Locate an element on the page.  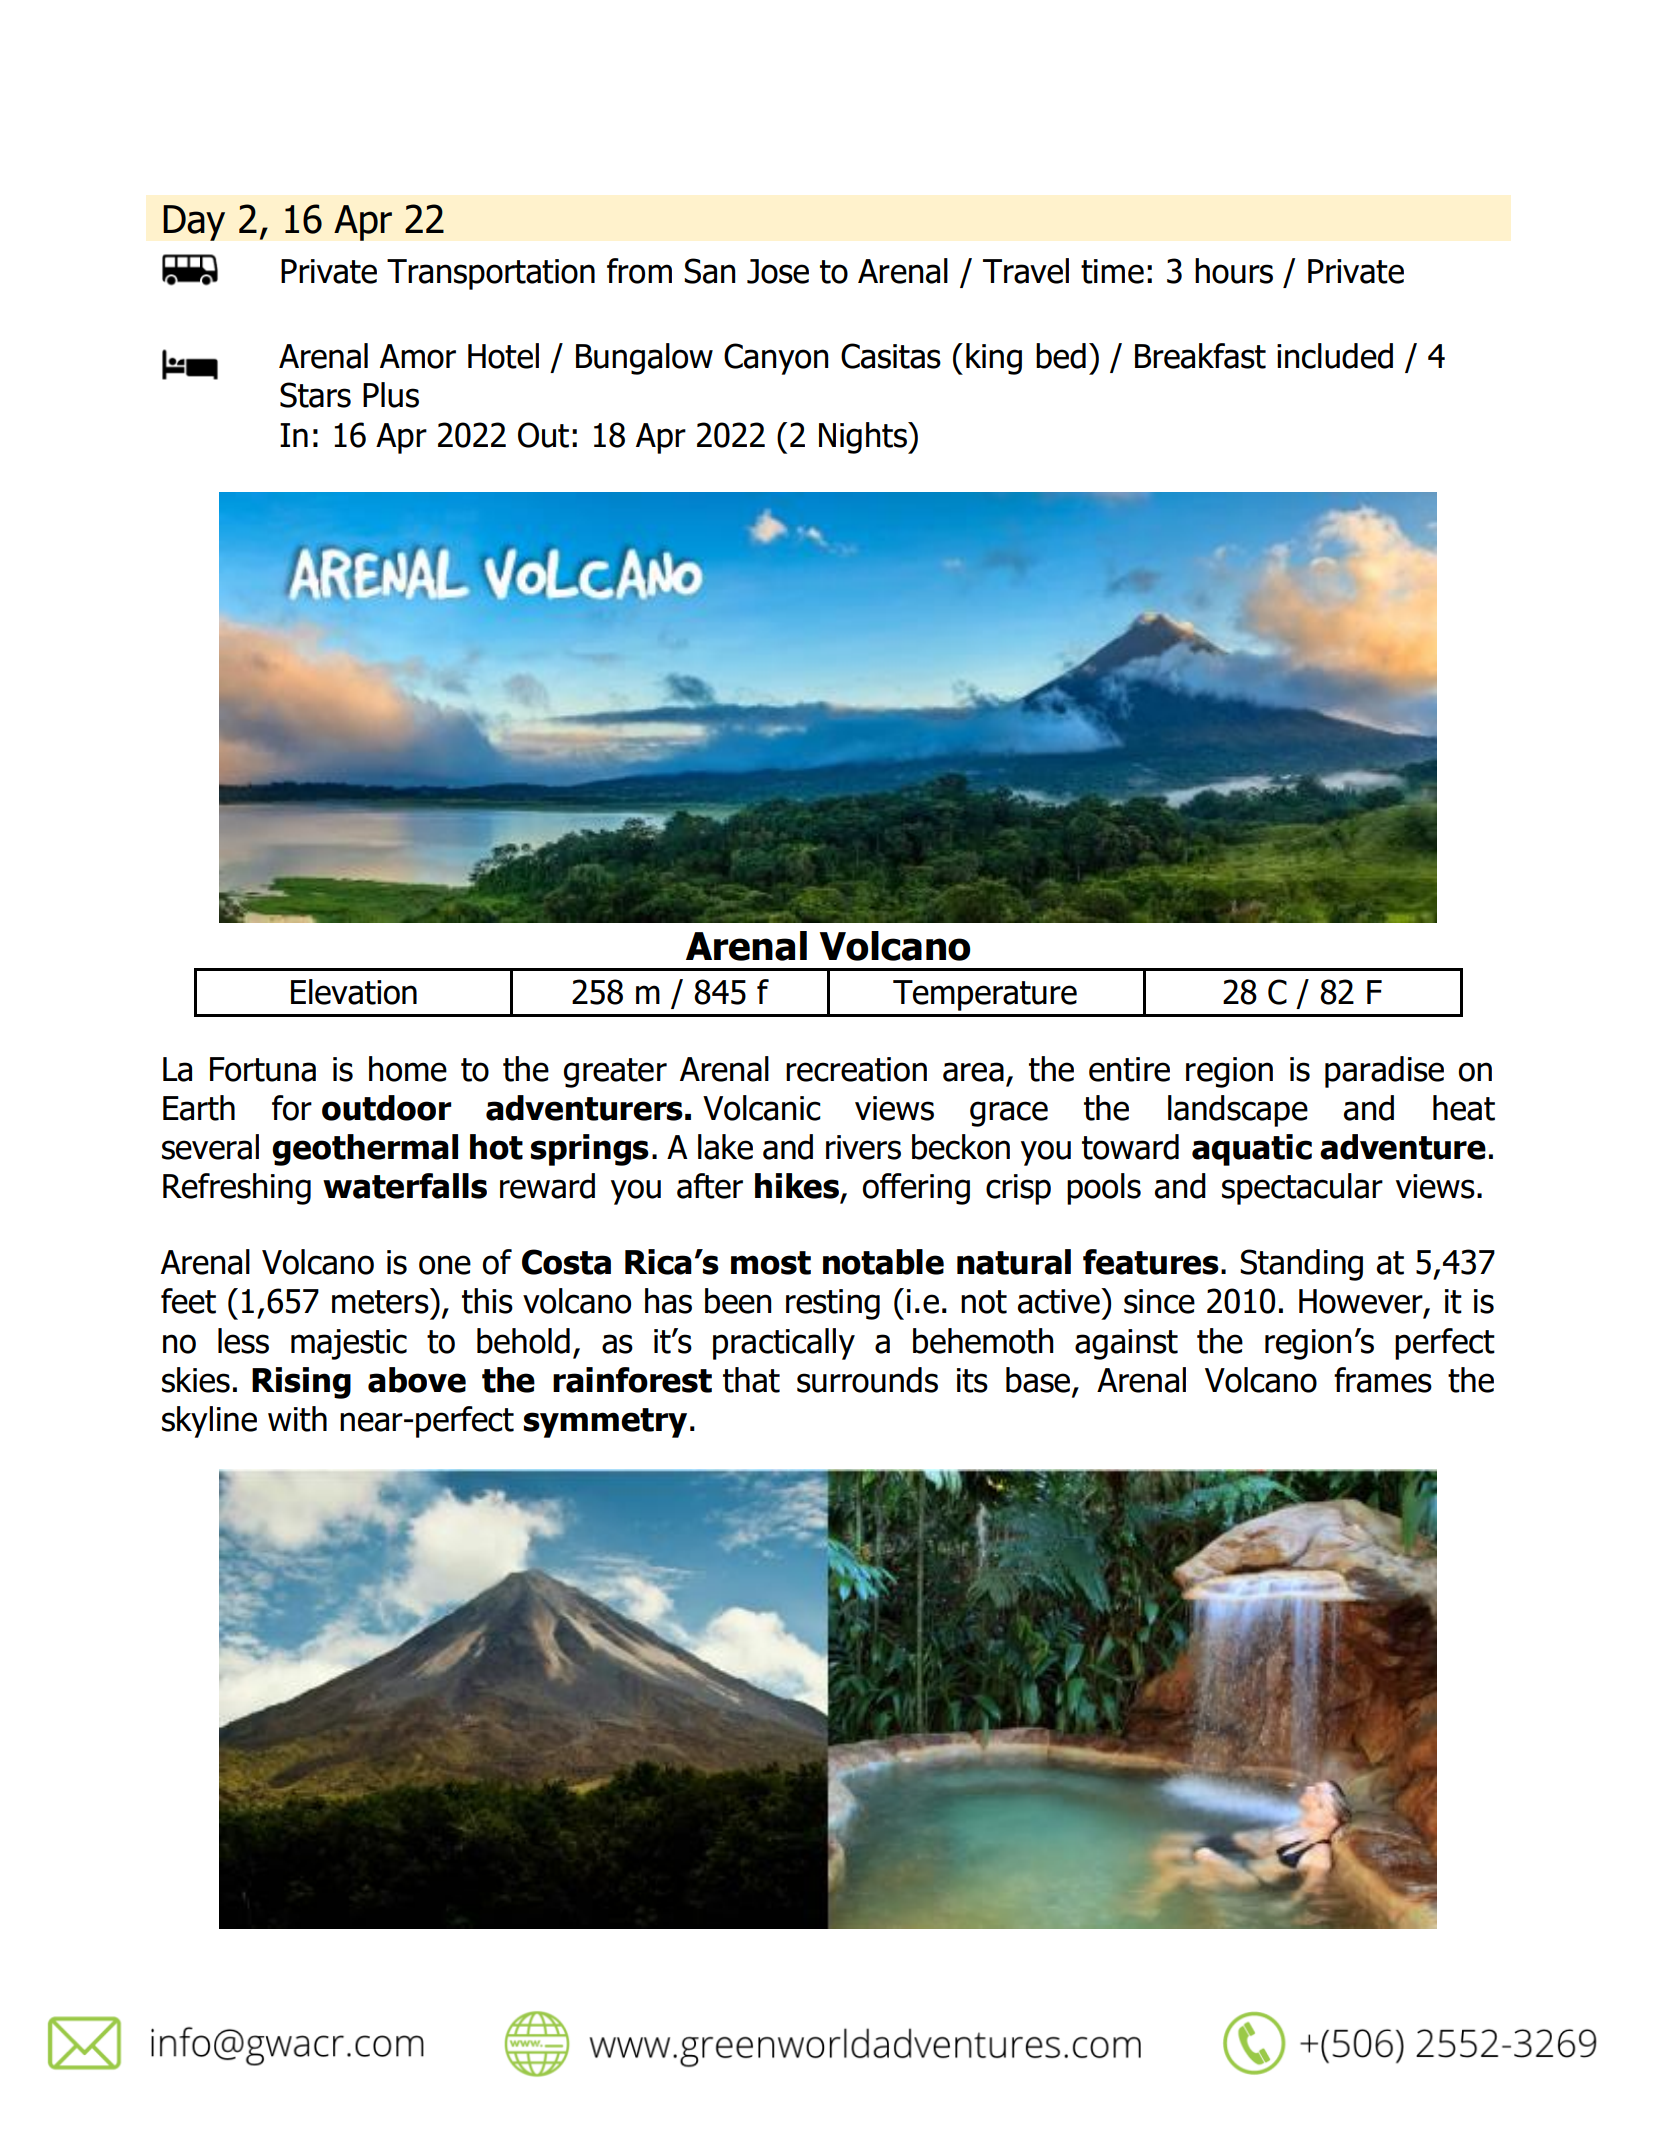
Jose is located at coordinates (778, 271).
